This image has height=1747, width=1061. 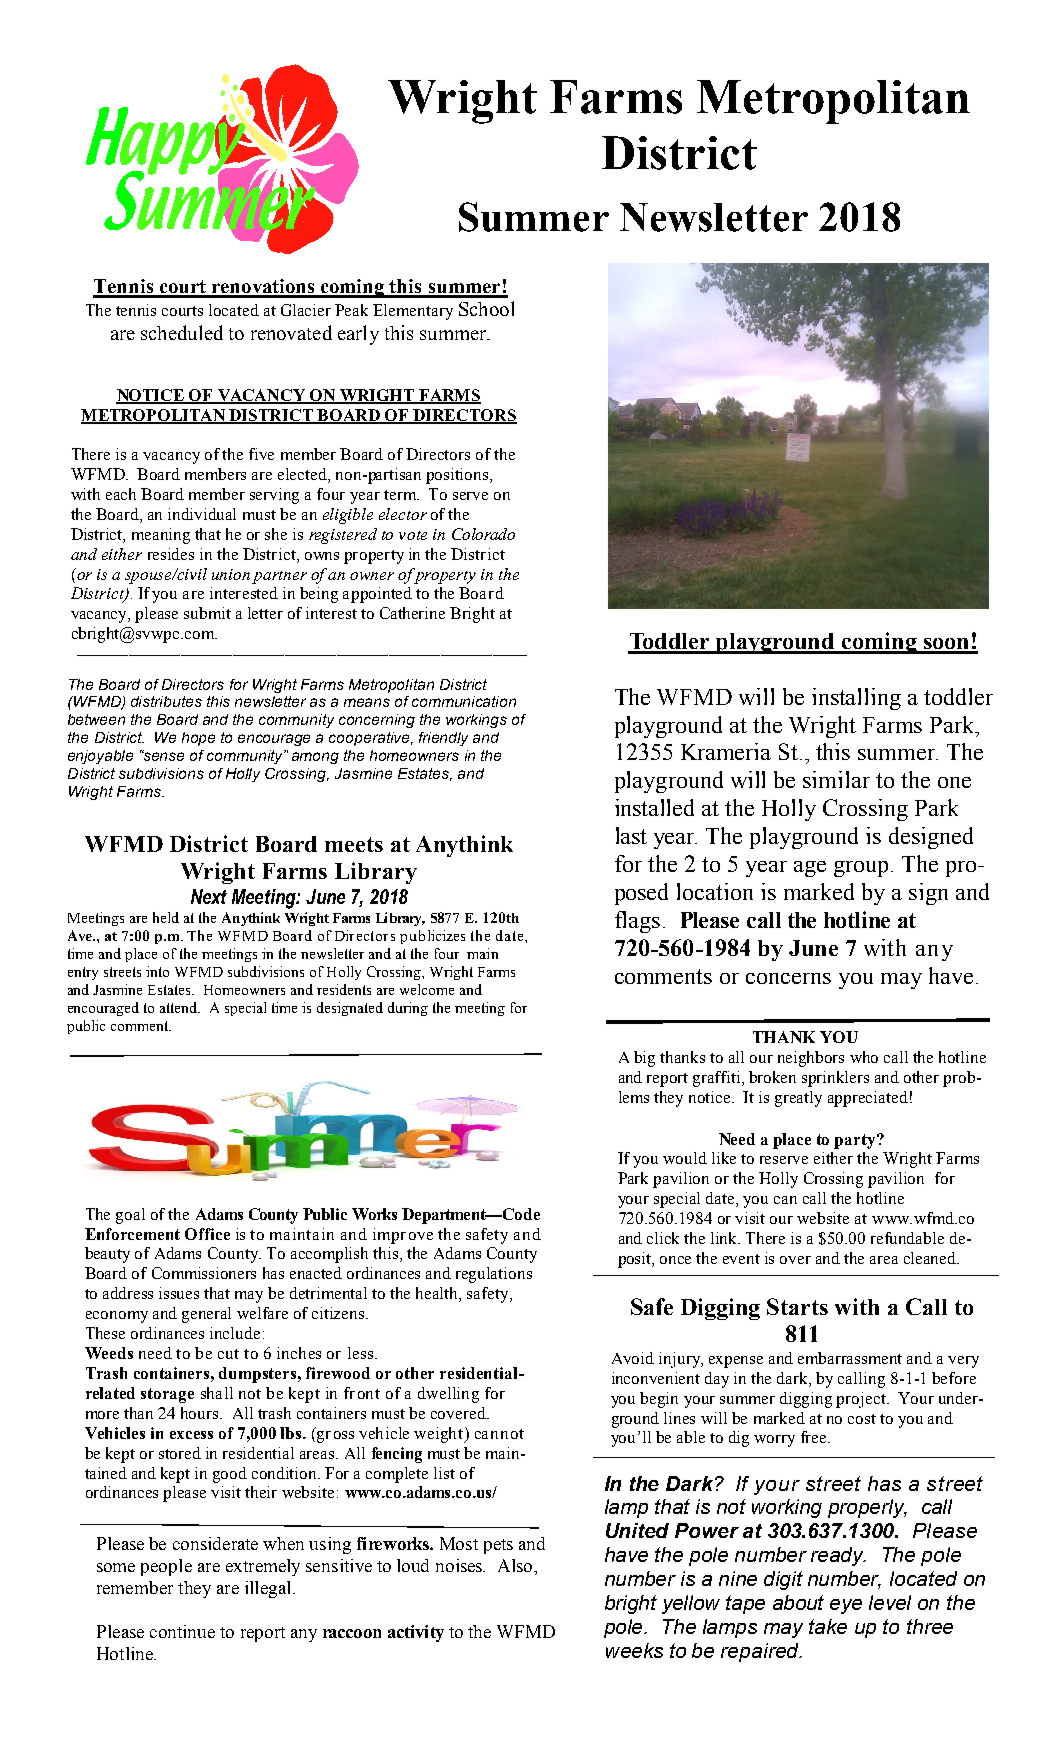 What do you see at coordinates (483, 534) in the image?
I see `Colorado` at bounding box center [483, 534].
